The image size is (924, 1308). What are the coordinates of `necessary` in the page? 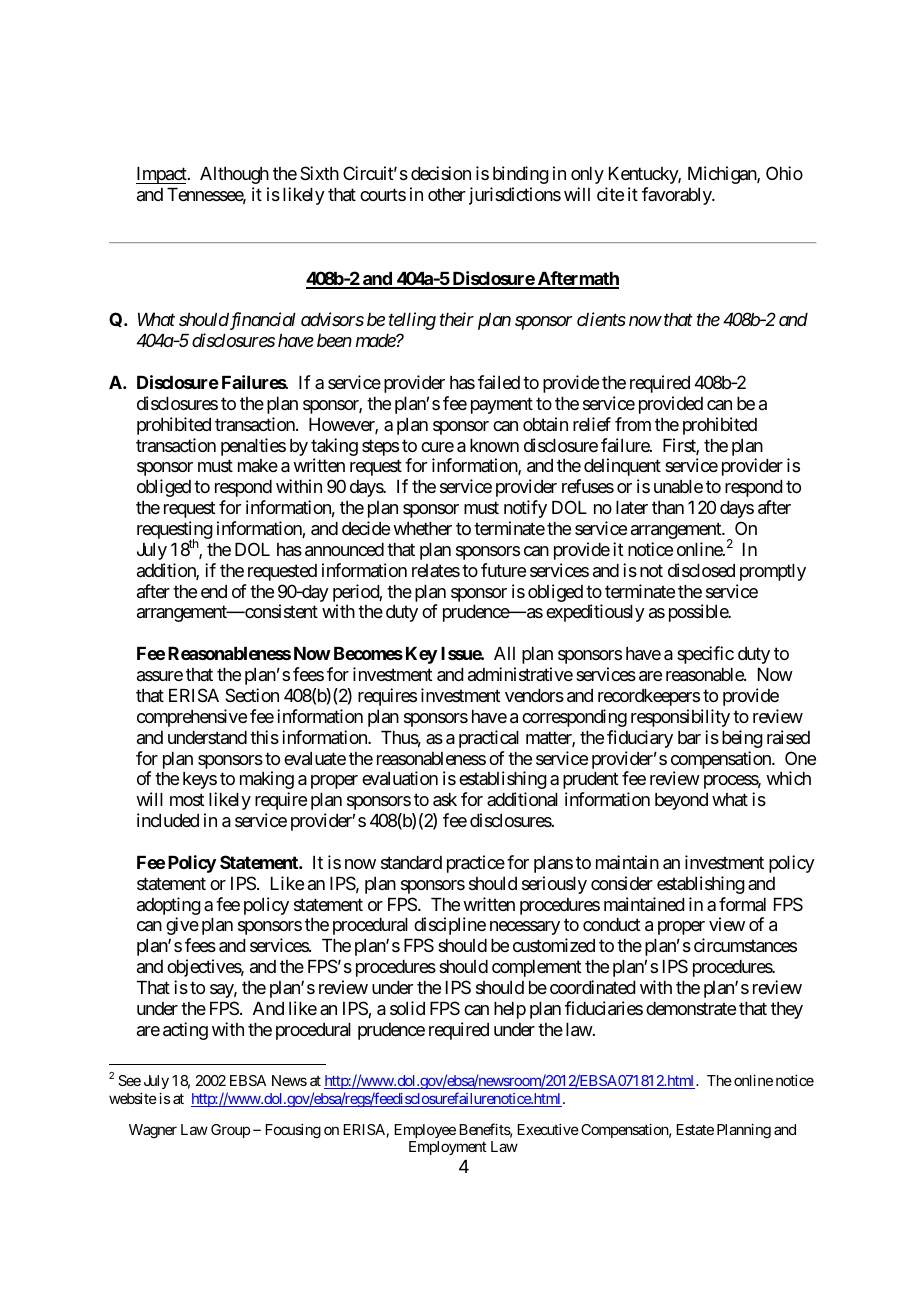 It's located at (525, 928).
